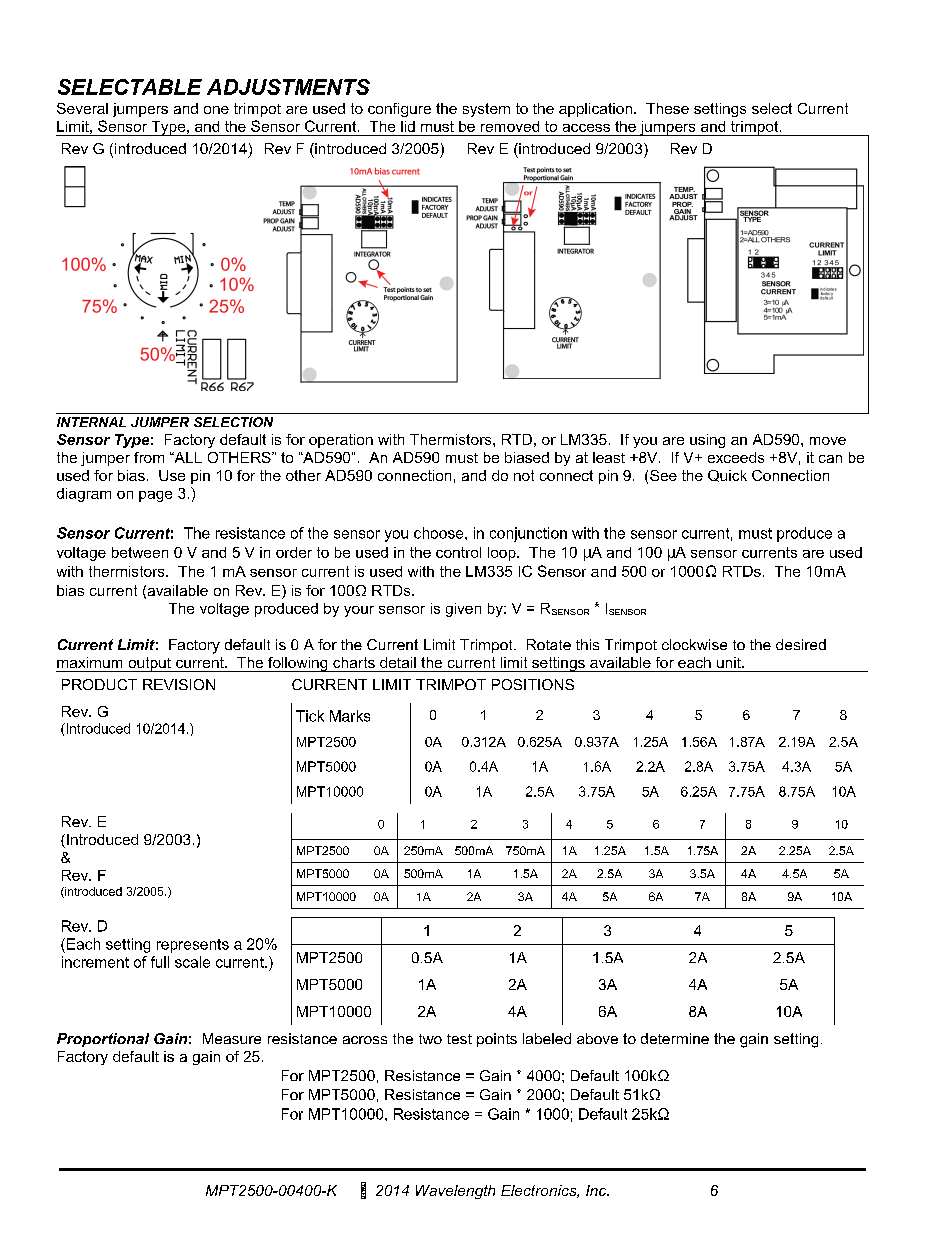 This image has height=1233, width=952. What do you see at coordinates (455, 1192) in the image?
I see `Wavelength` at bounding box center [455, 1192].
